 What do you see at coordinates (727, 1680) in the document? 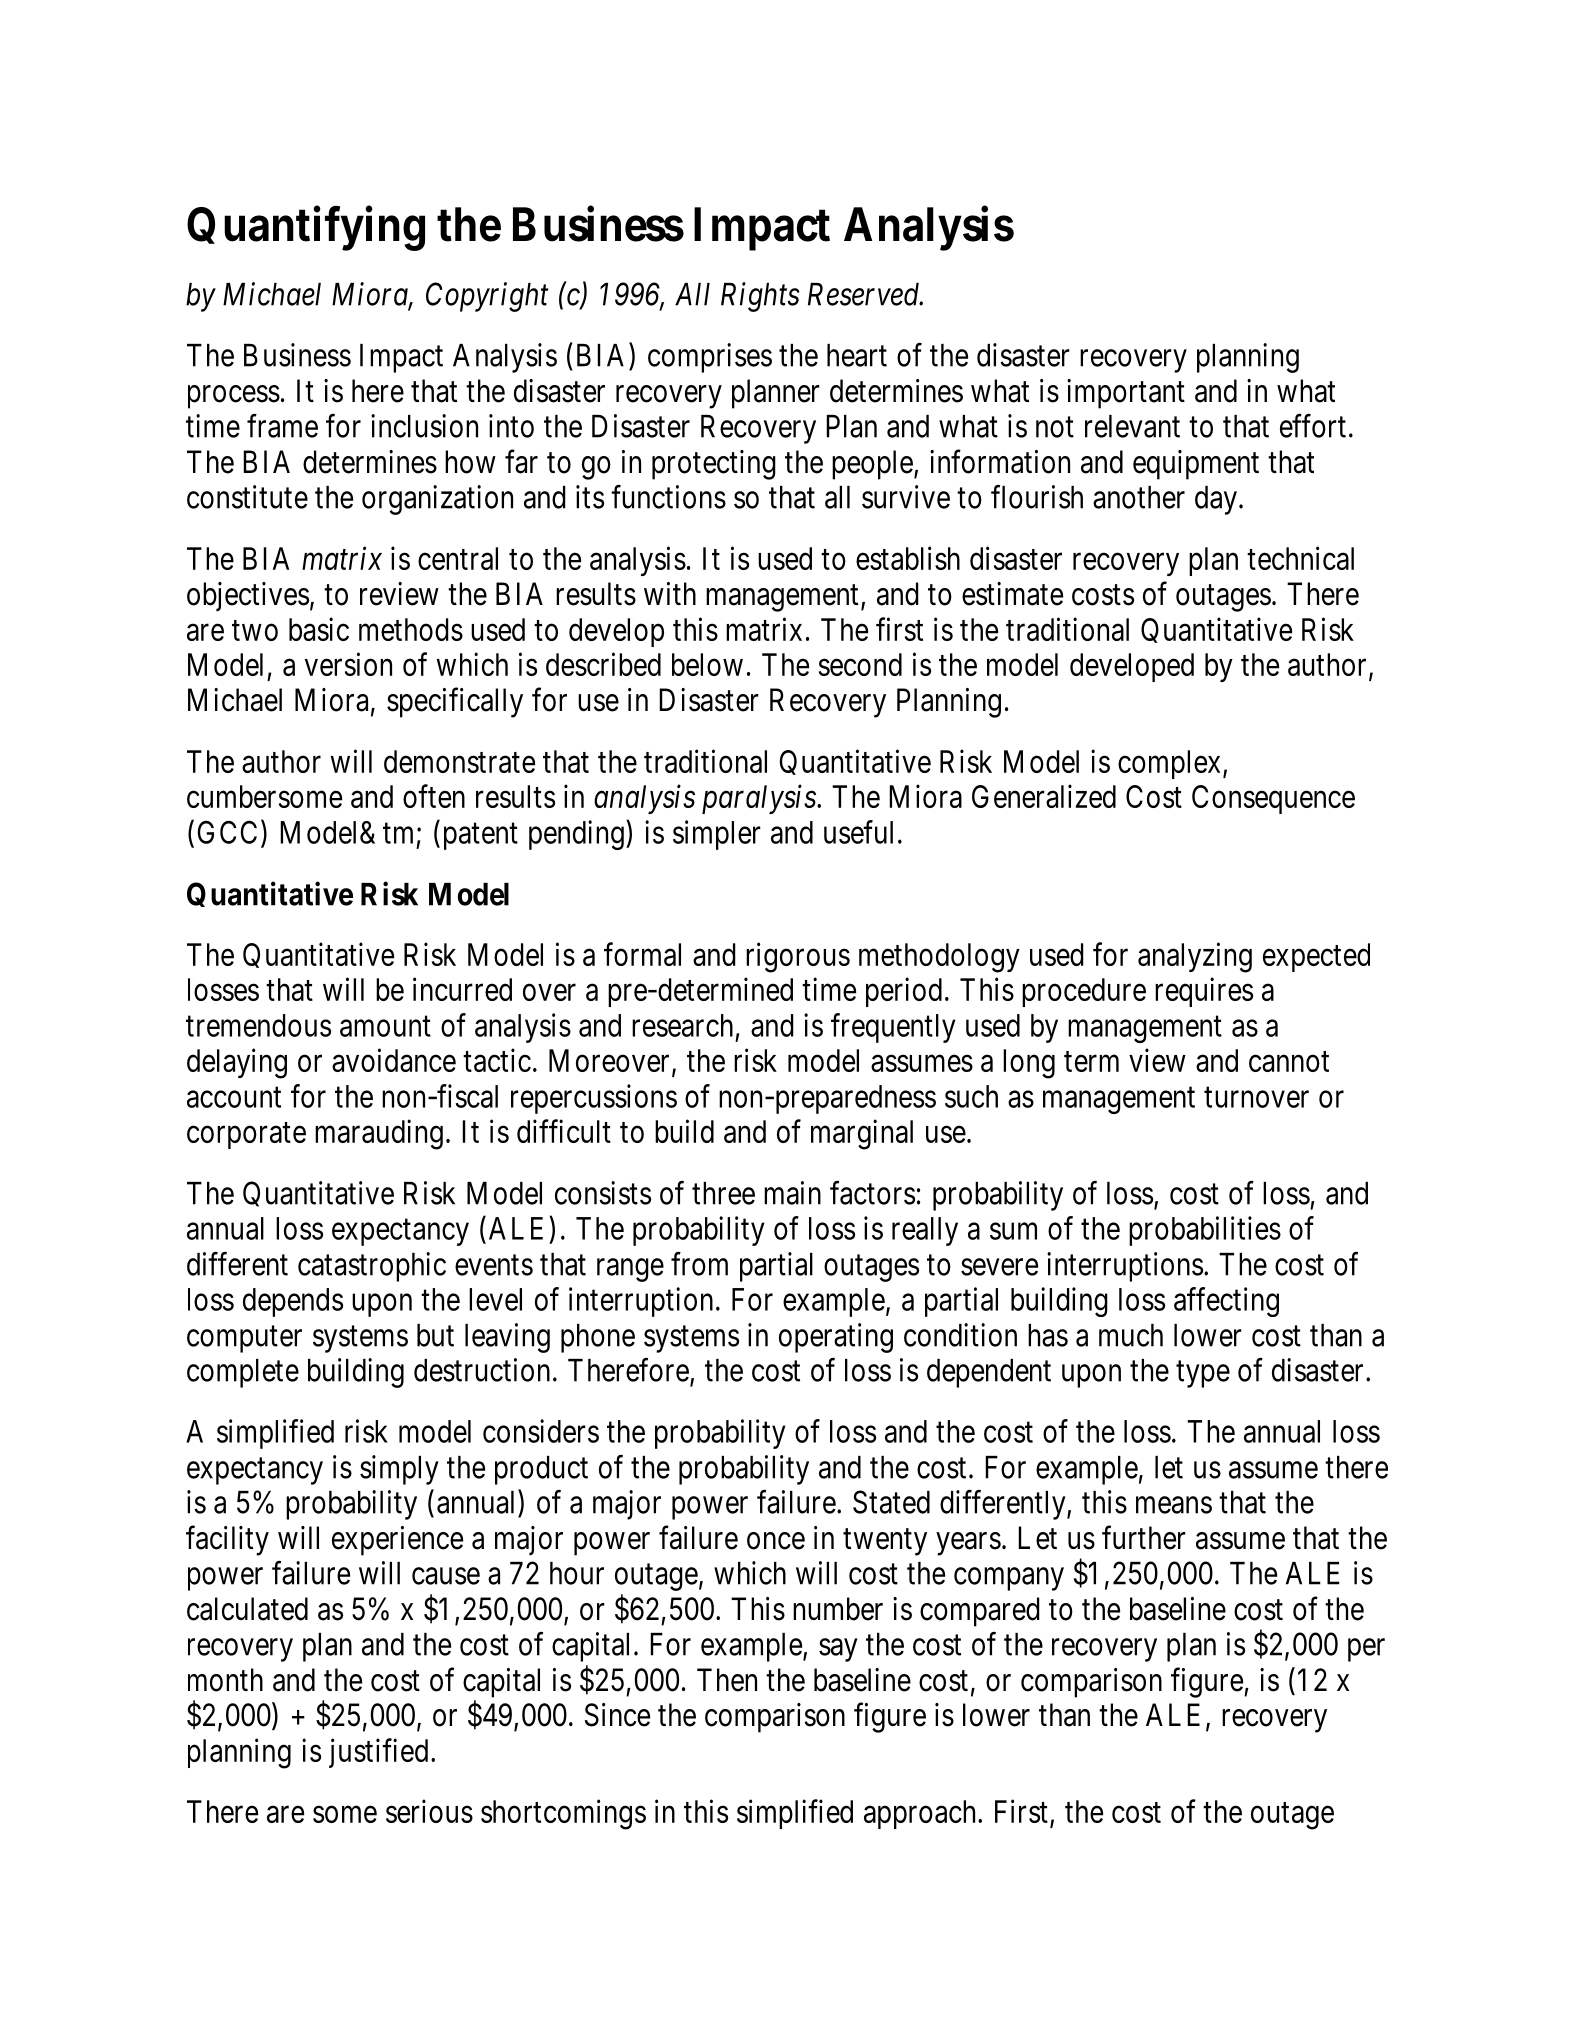
I see `Then` at bounding box center [727, 1680].
